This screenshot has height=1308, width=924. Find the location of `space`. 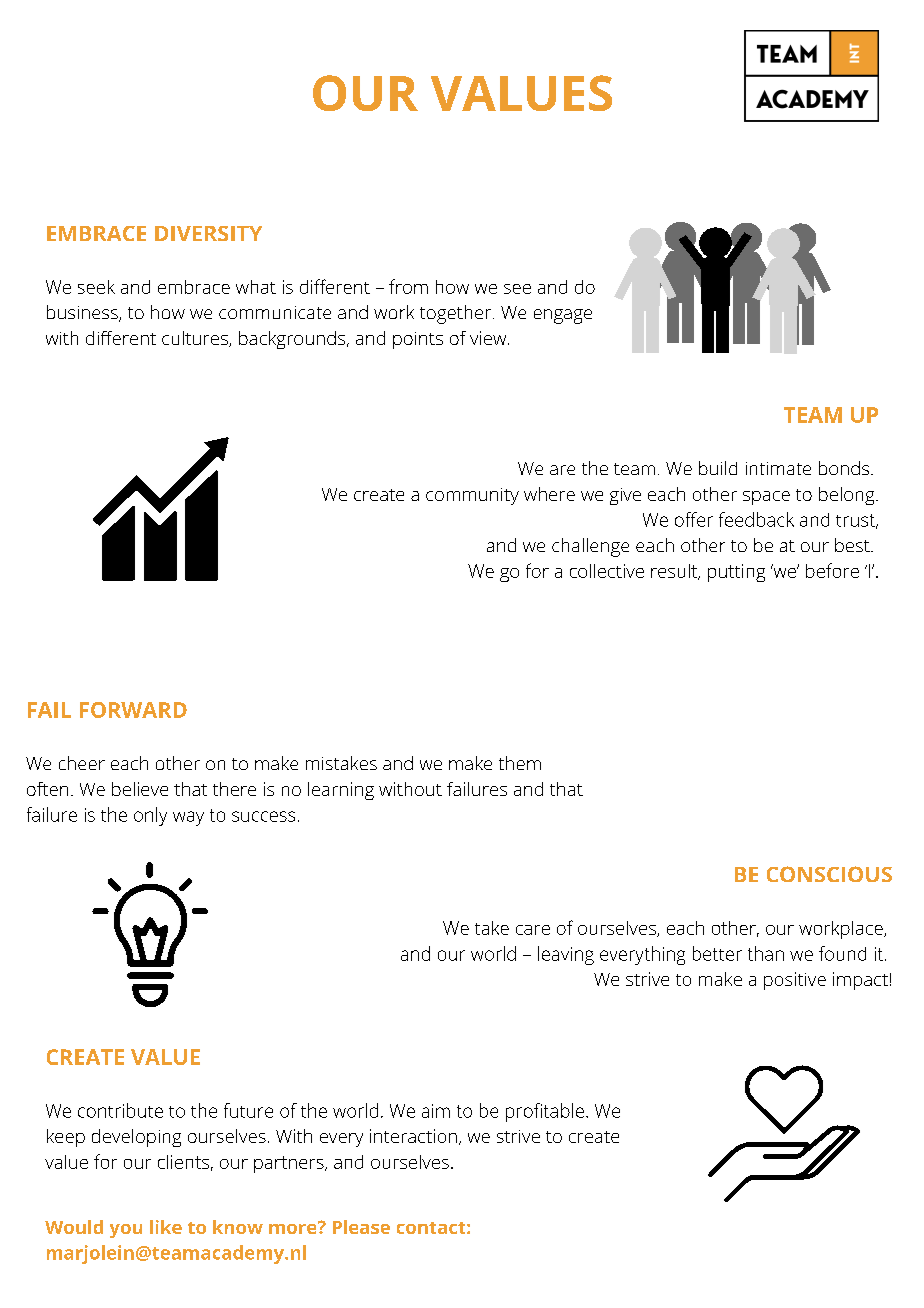

space is located at coordinates (766, 498).
